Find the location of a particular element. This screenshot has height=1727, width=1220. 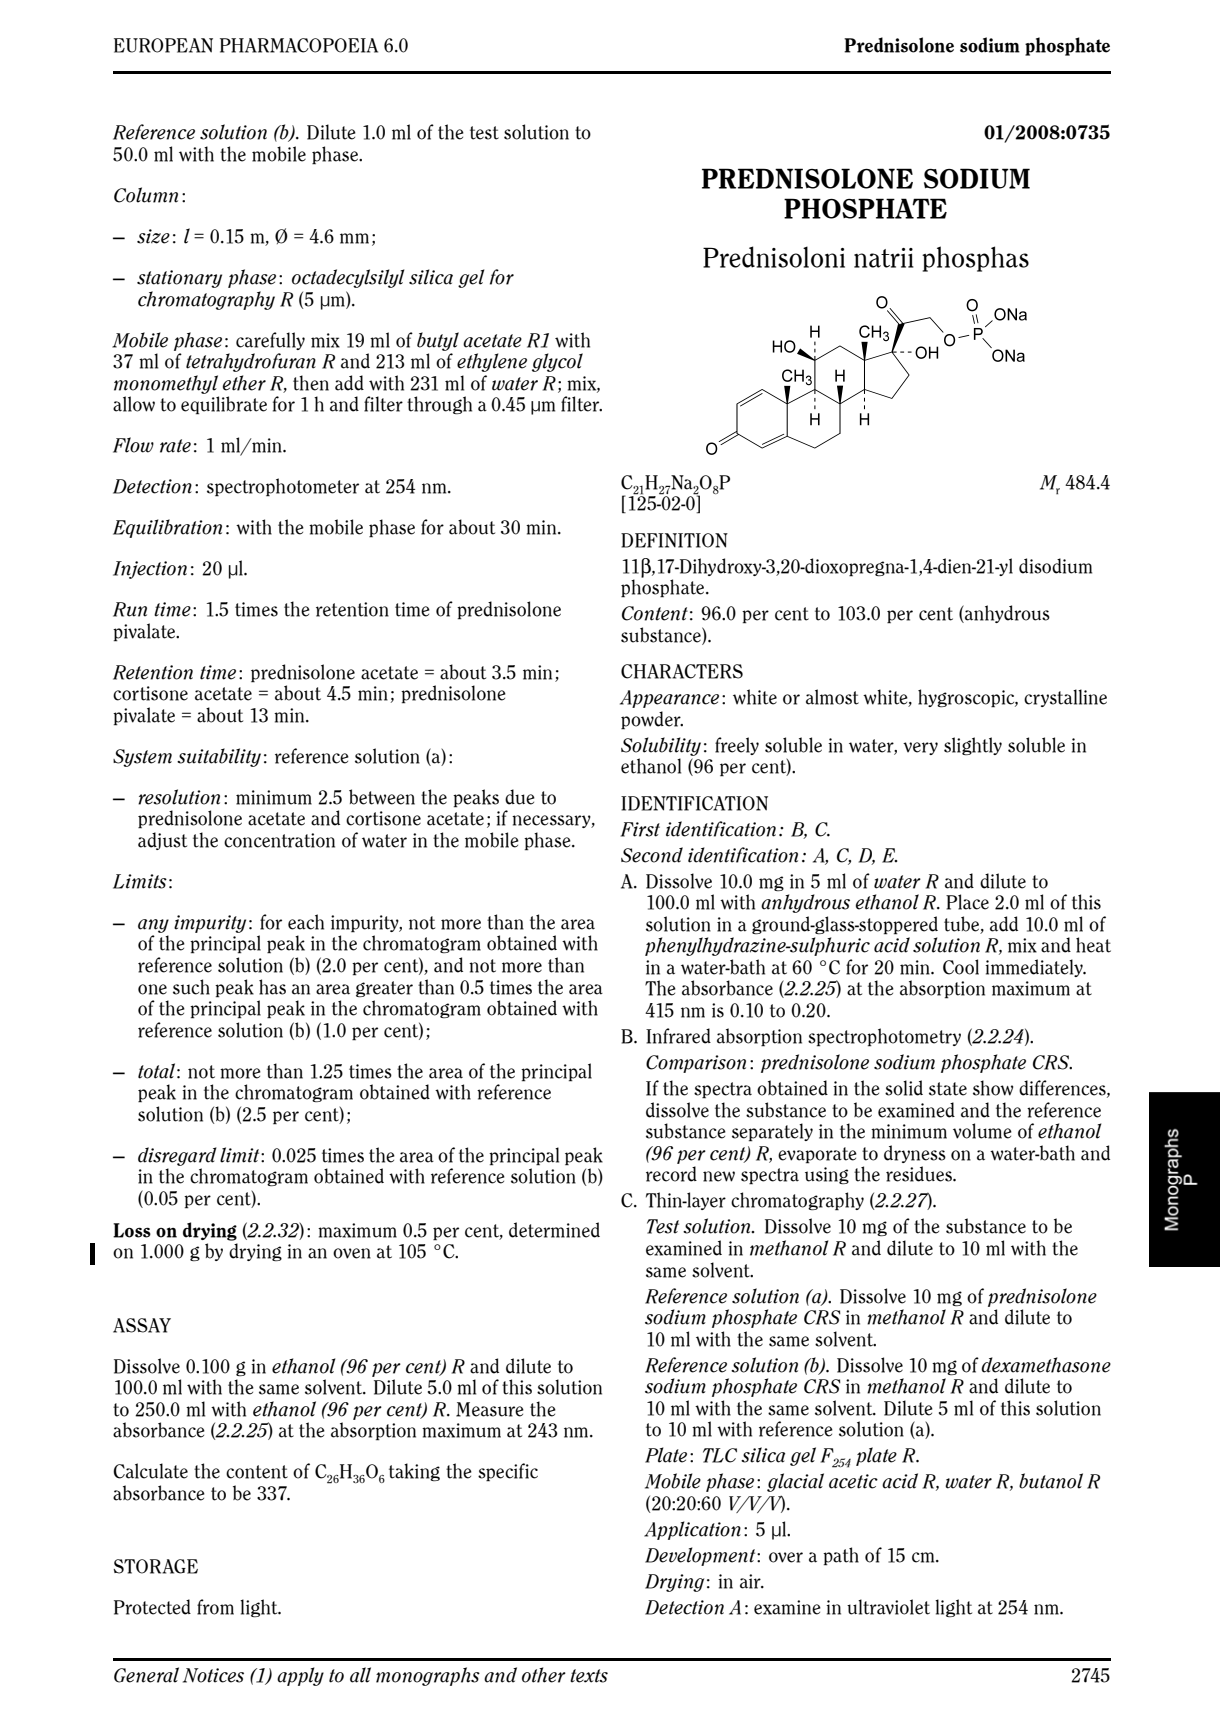

texts is located at coordinates (589, 1676).
